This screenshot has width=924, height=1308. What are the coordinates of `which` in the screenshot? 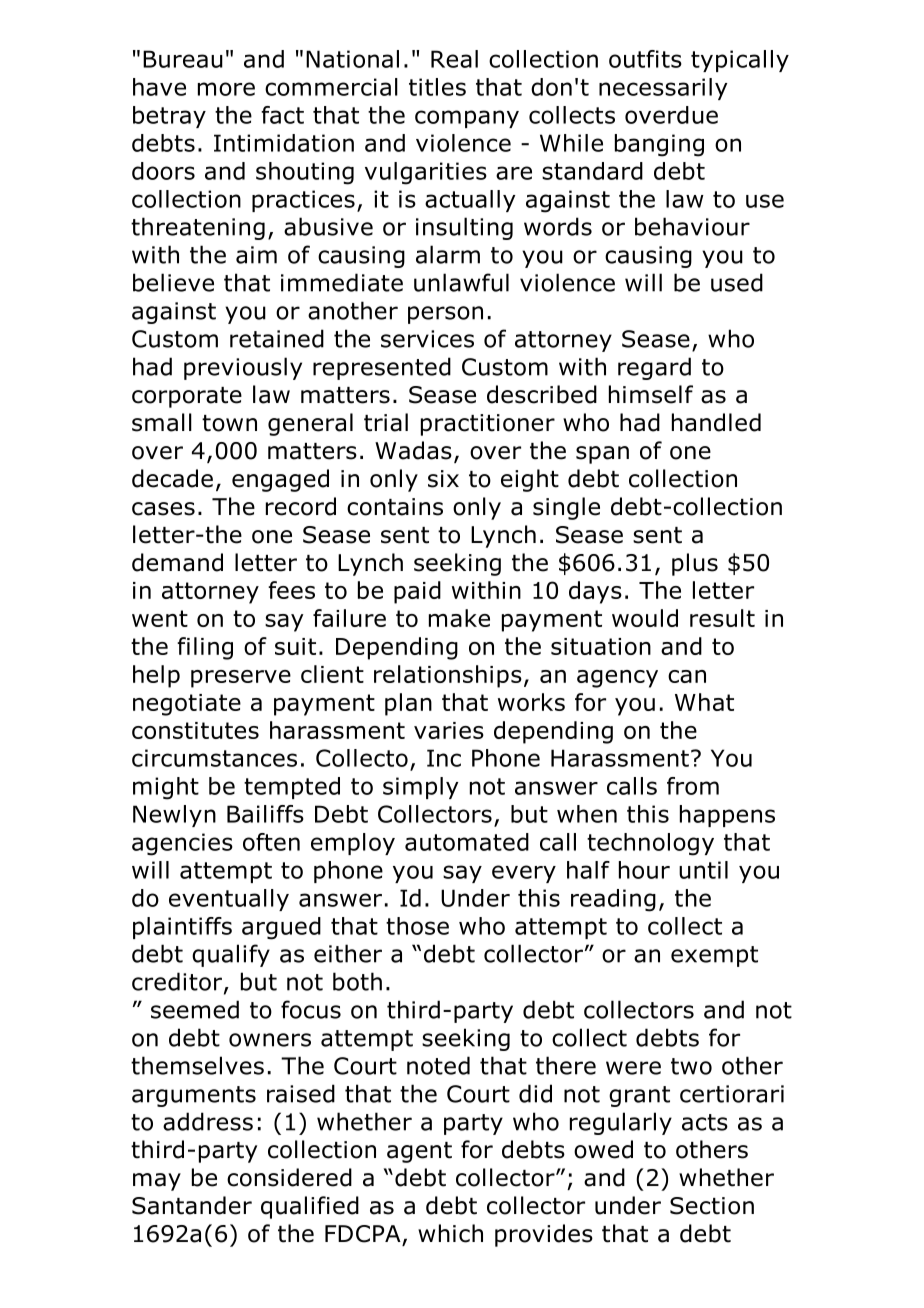 It's located at (450, 1233).
